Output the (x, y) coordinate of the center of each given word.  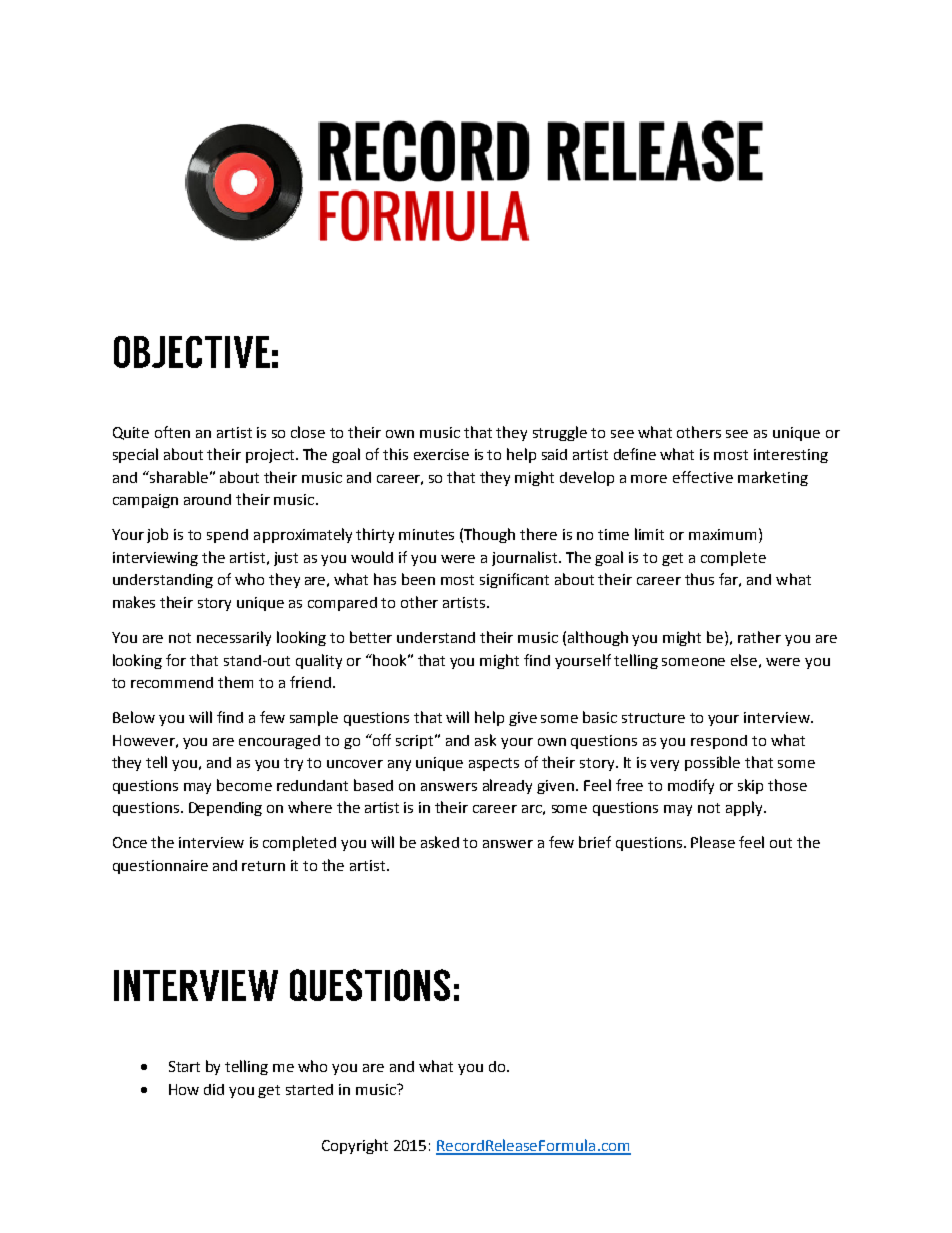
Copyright (355, 1146)
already (507, 786)
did (214, 1089)
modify (691, 786)
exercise (441, 454)
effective (703, 477)
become (244, 785)
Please (713, 842)
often (172, 432)
